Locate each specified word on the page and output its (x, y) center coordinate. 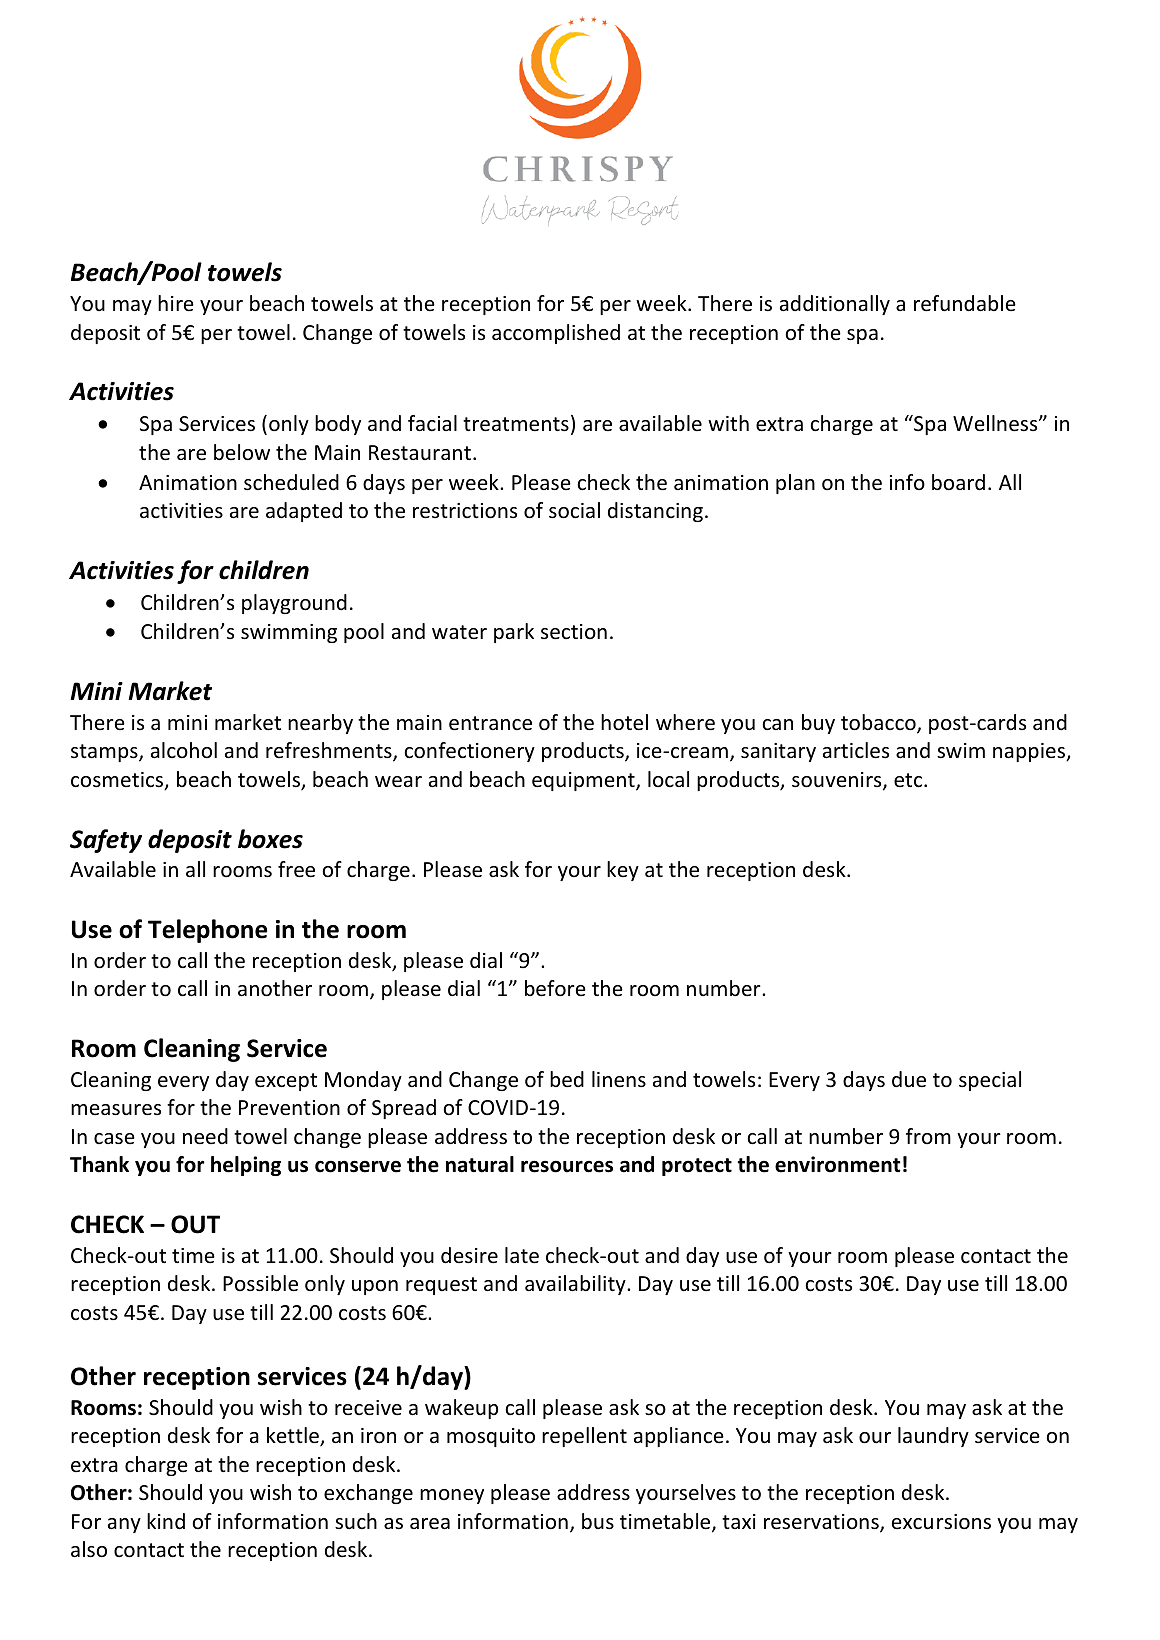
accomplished (556, 334)
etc (909, 780)
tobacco (879, 723)
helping (246, 1166)
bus (598, 1521)
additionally (835, 305)
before (555, 988)
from (928, 1136)
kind (166, 1521)
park (514, 633)
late (522, 1255)
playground (294, 604)
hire (176, 303)
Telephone (207, 931)
